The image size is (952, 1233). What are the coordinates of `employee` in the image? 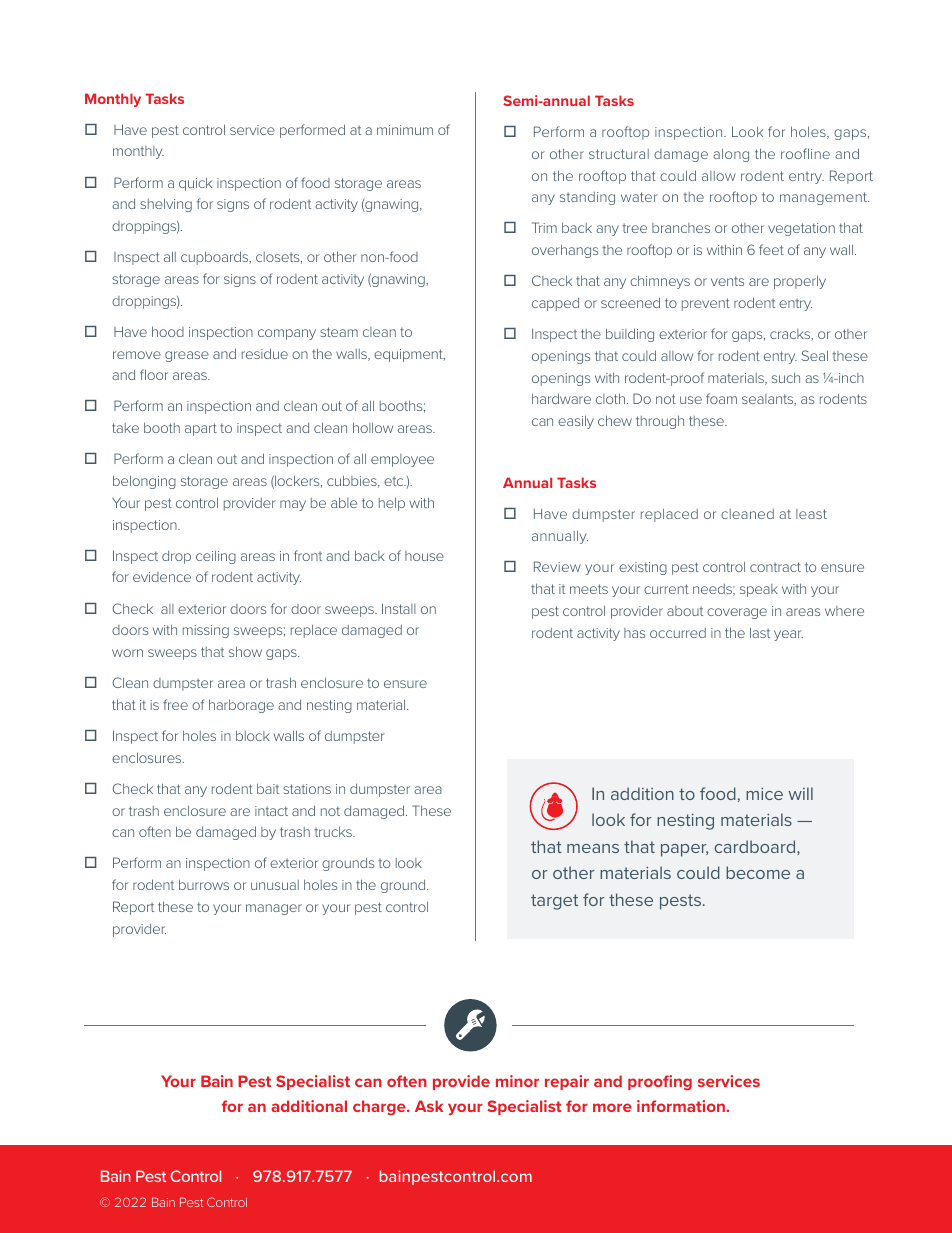 It's located at (402, 460).
